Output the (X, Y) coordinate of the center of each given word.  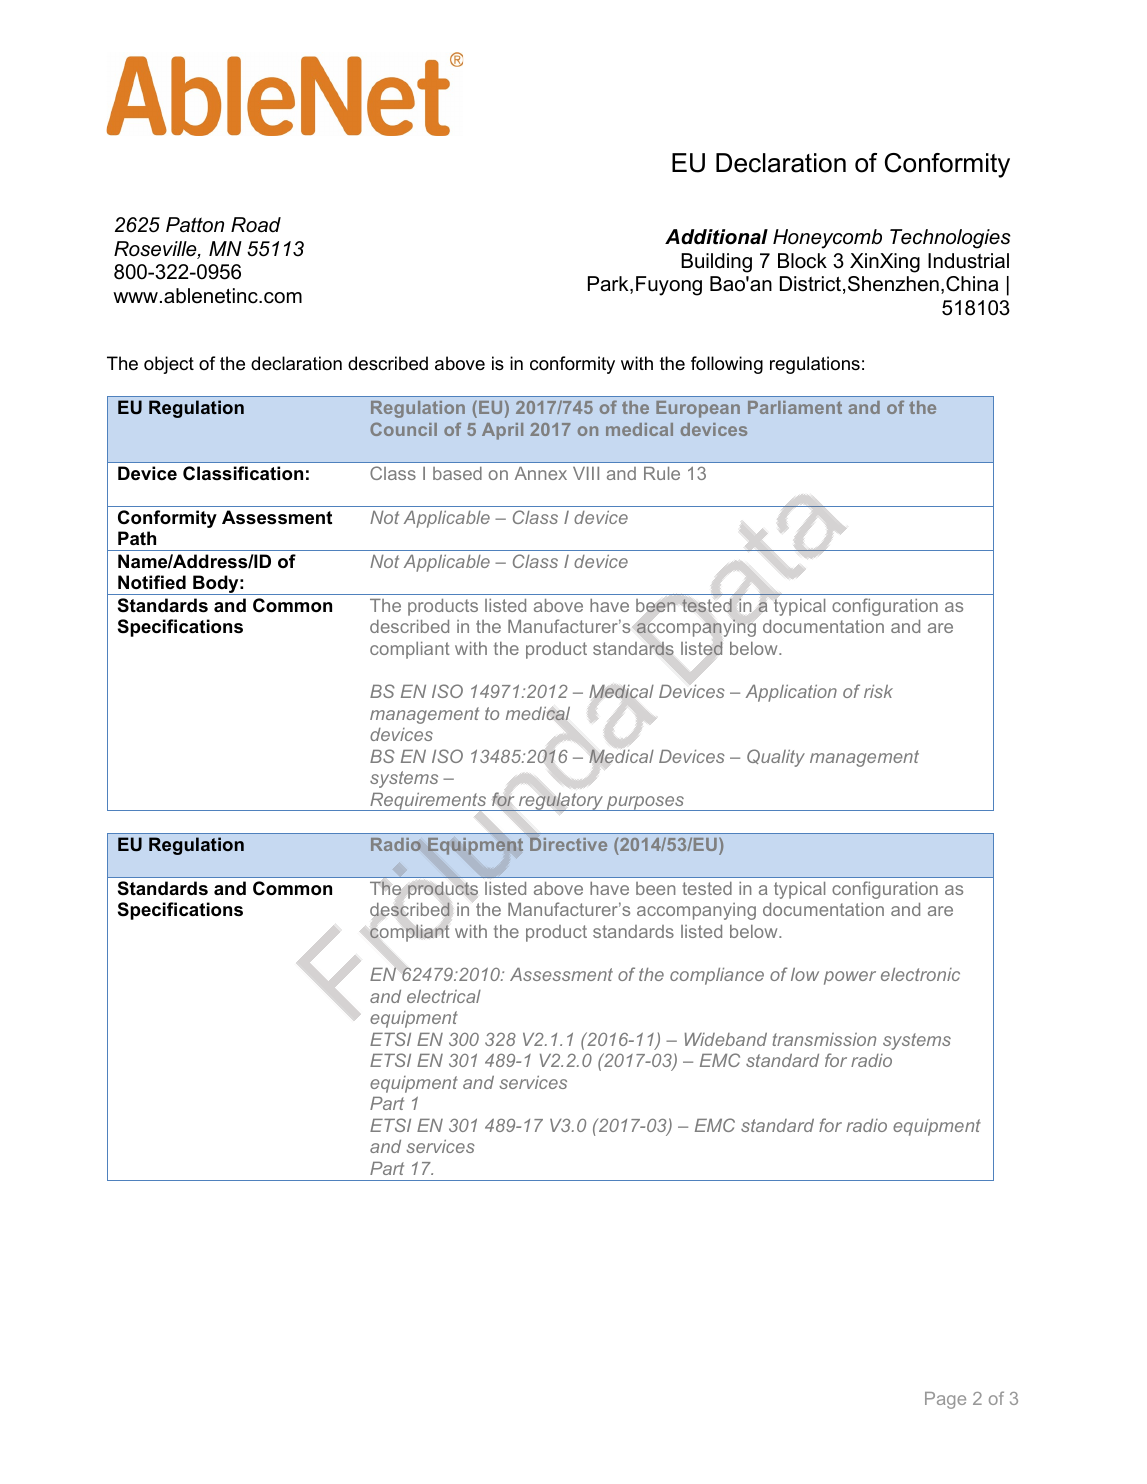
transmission (824, 1039)
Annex (541, 473)
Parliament (795, 407)
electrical (444, 996)
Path (137, 538)
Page (945, 1400)
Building (716, 263)
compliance (717, 976)
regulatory (561, 802)
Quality (776, 758)
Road (256, 225)
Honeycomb (827, 239)
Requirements (428, 802)
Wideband (726, 1039)
